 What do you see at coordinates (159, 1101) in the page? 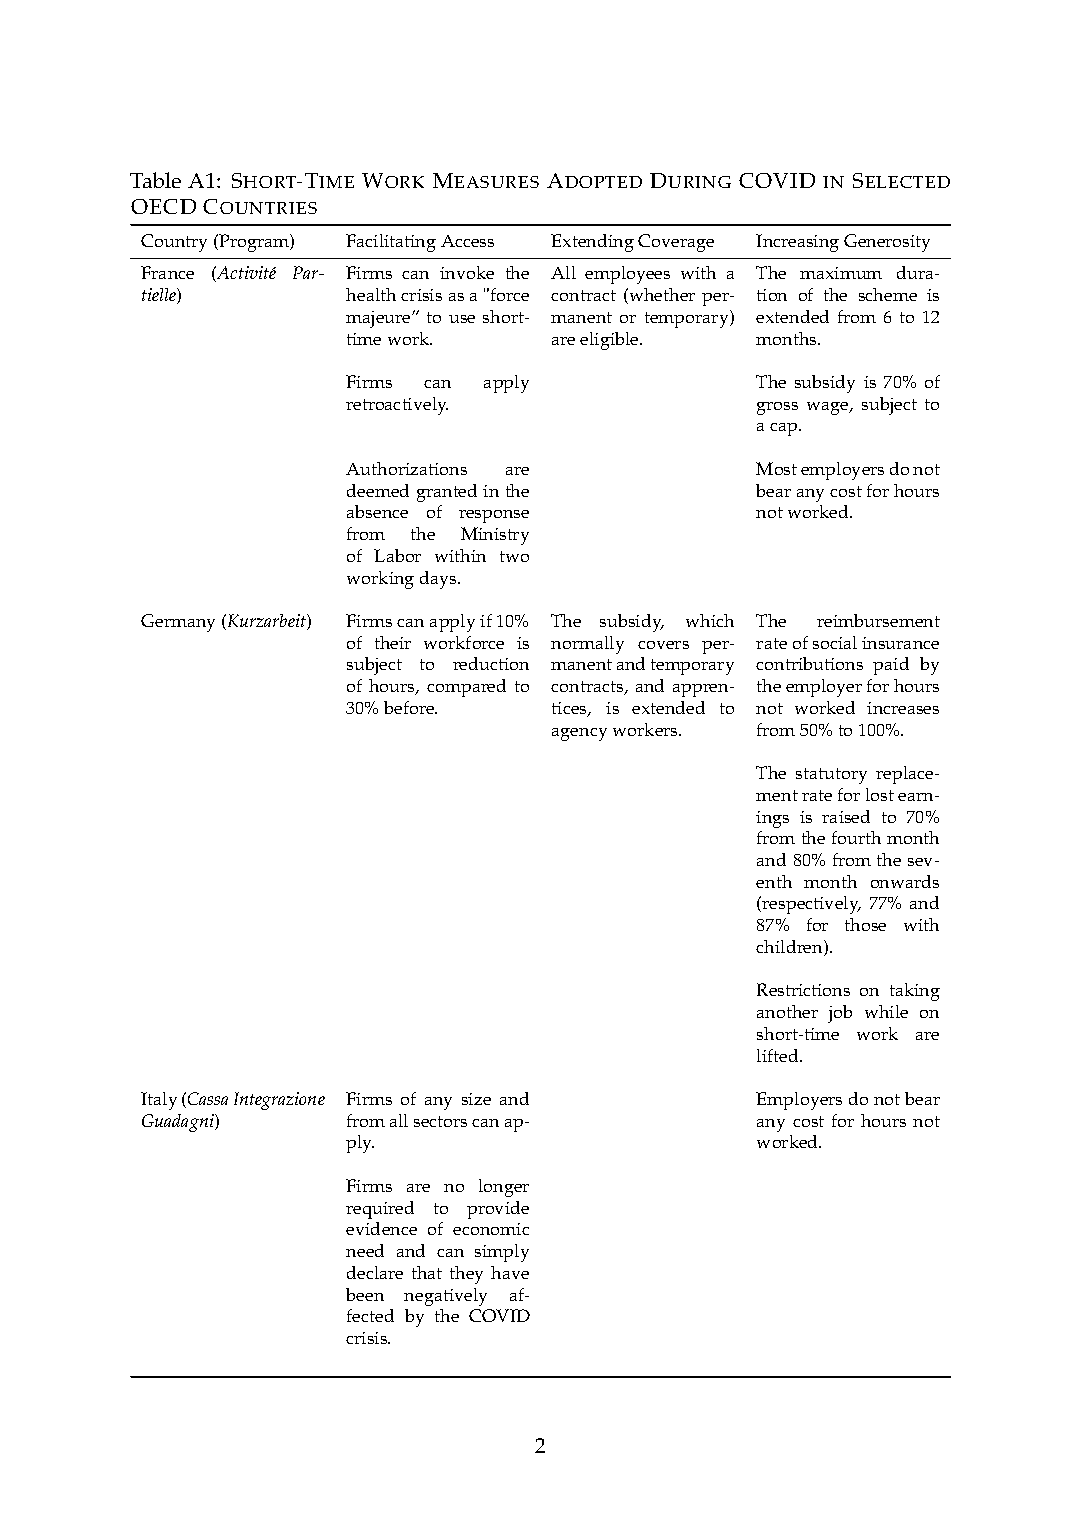
I see `Italy` at bounding box center [159, 1101].
